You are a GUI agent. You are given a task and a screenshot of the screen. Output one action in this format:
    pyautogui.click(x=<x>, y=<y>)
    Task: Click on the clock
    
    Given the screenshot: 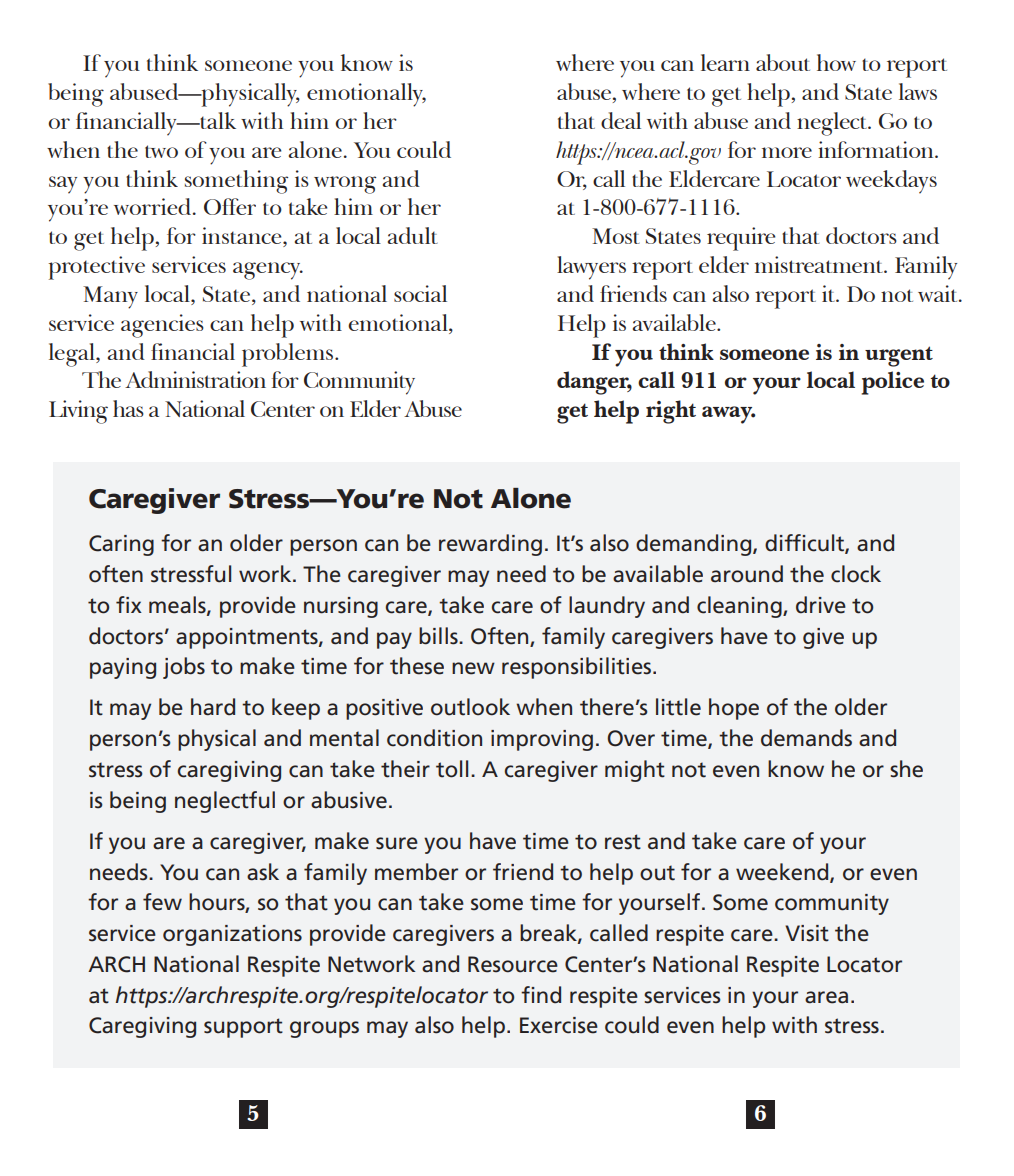 What is the action you would take?
    pyautogui.click(x=856, y=574)
